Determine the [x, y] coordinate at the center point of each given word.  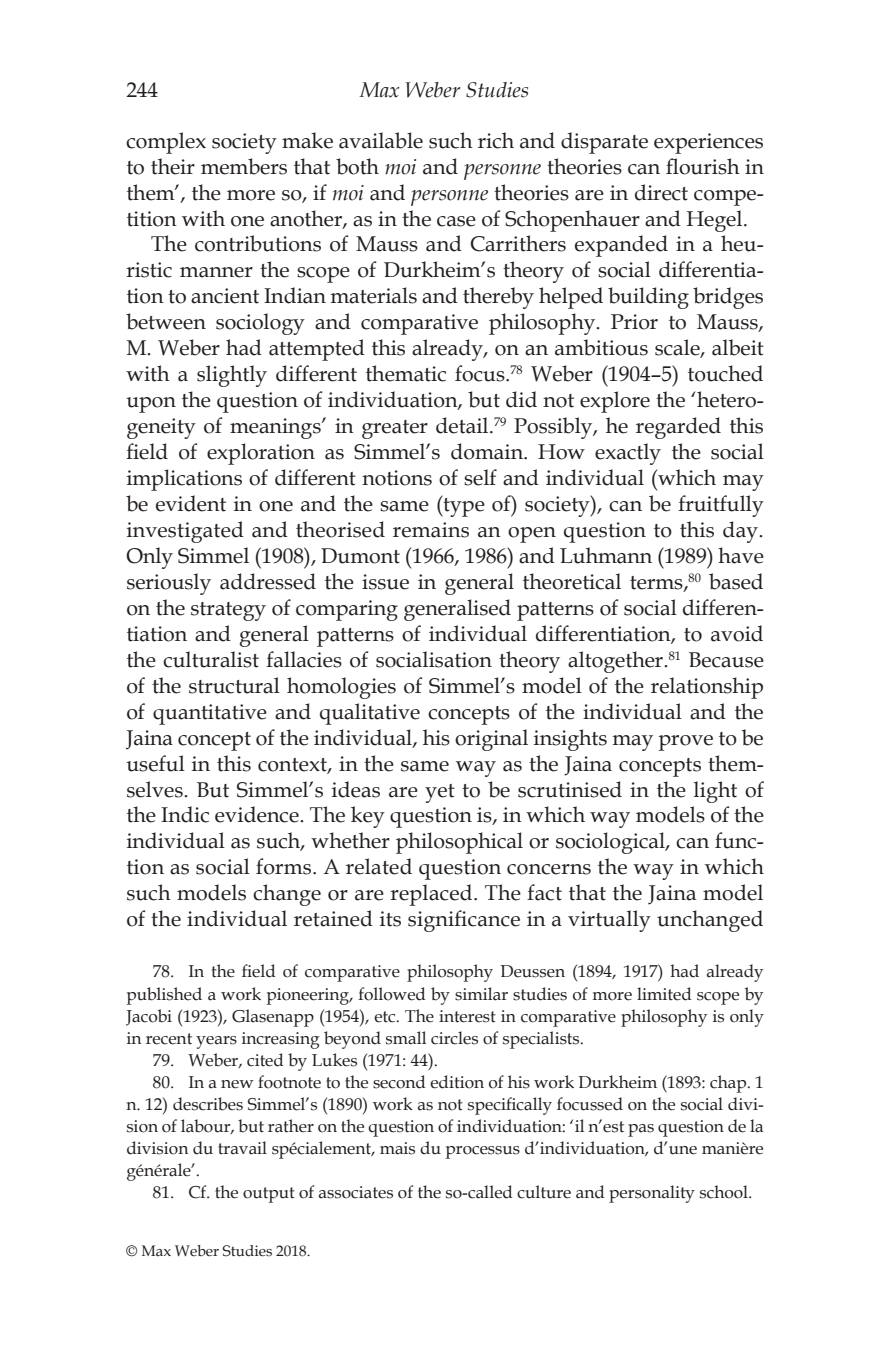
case [456, 221]
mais [397, 1148]
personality [652, 1194]
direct [661, 192]
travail [242, 1148]
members [244, 166]
